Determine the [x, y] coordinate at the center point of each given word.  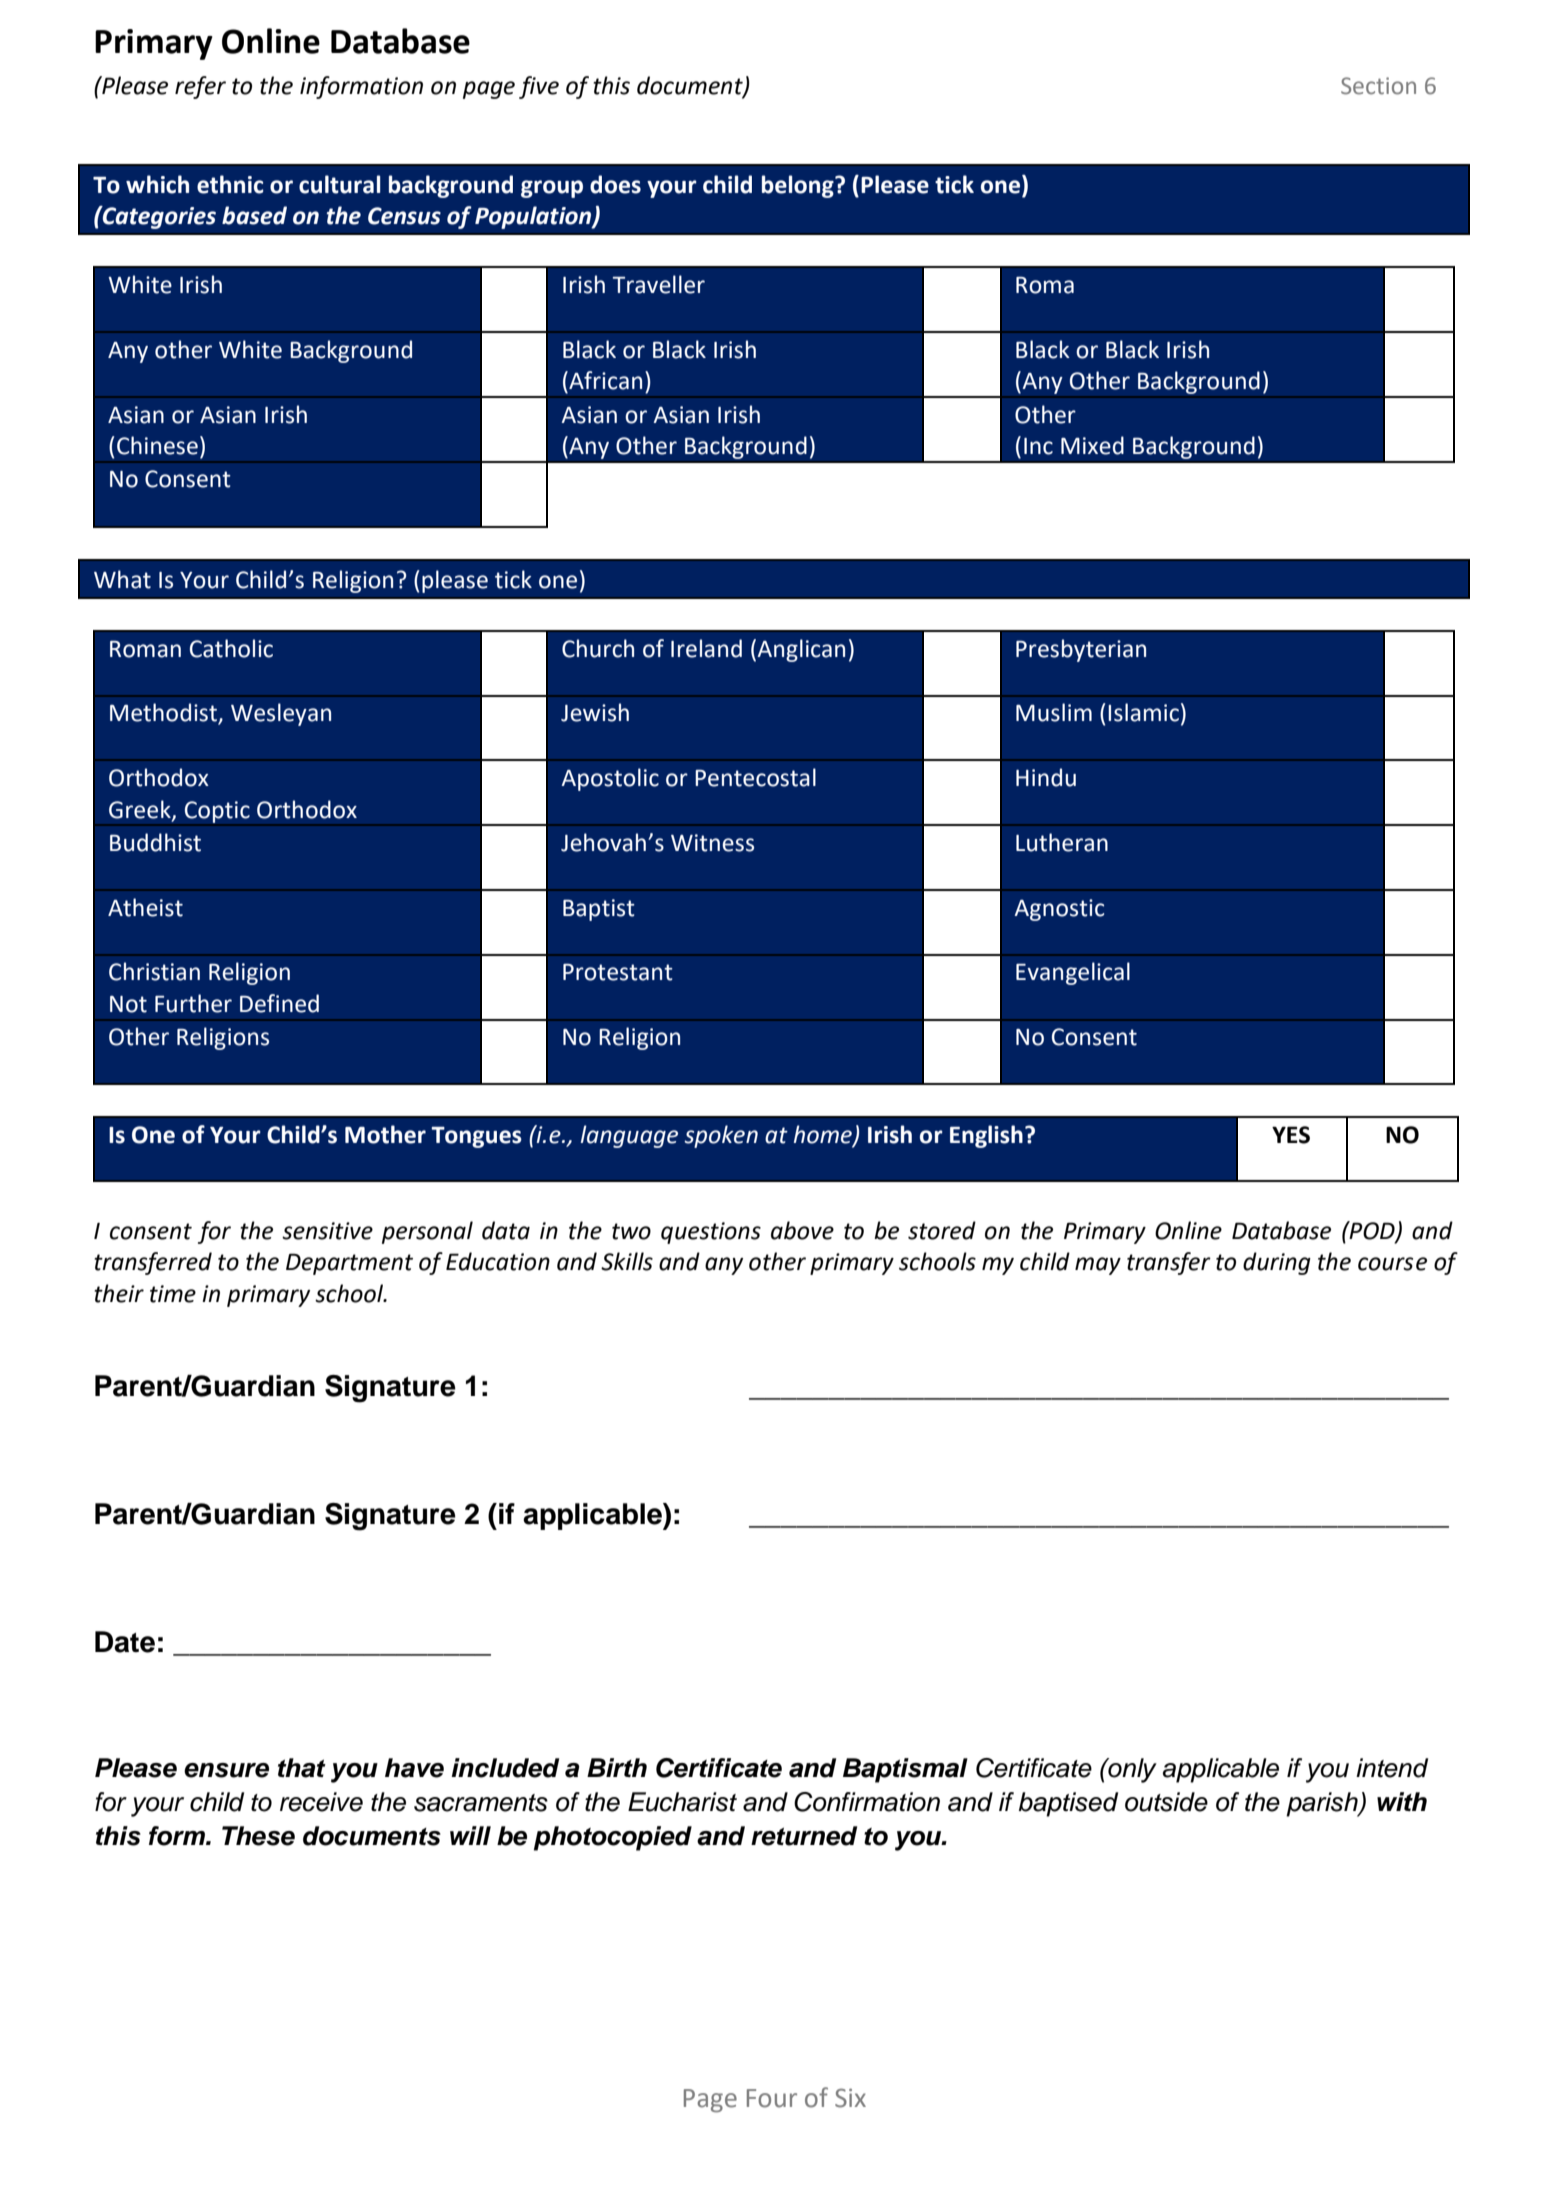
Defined [279, 1003]
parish [1323, 1804]
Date [125, 1642]
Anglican [801, 650]
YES [1291, 1135]
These [258, 1836]
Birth [617, 1767]
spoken [721, 1136]
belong [799, 186]
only [1131, 1770]
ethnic [230, 184]
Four [772, 2098]
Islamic [1143, 712]
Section [1378, 86]
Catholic [231, 648]
